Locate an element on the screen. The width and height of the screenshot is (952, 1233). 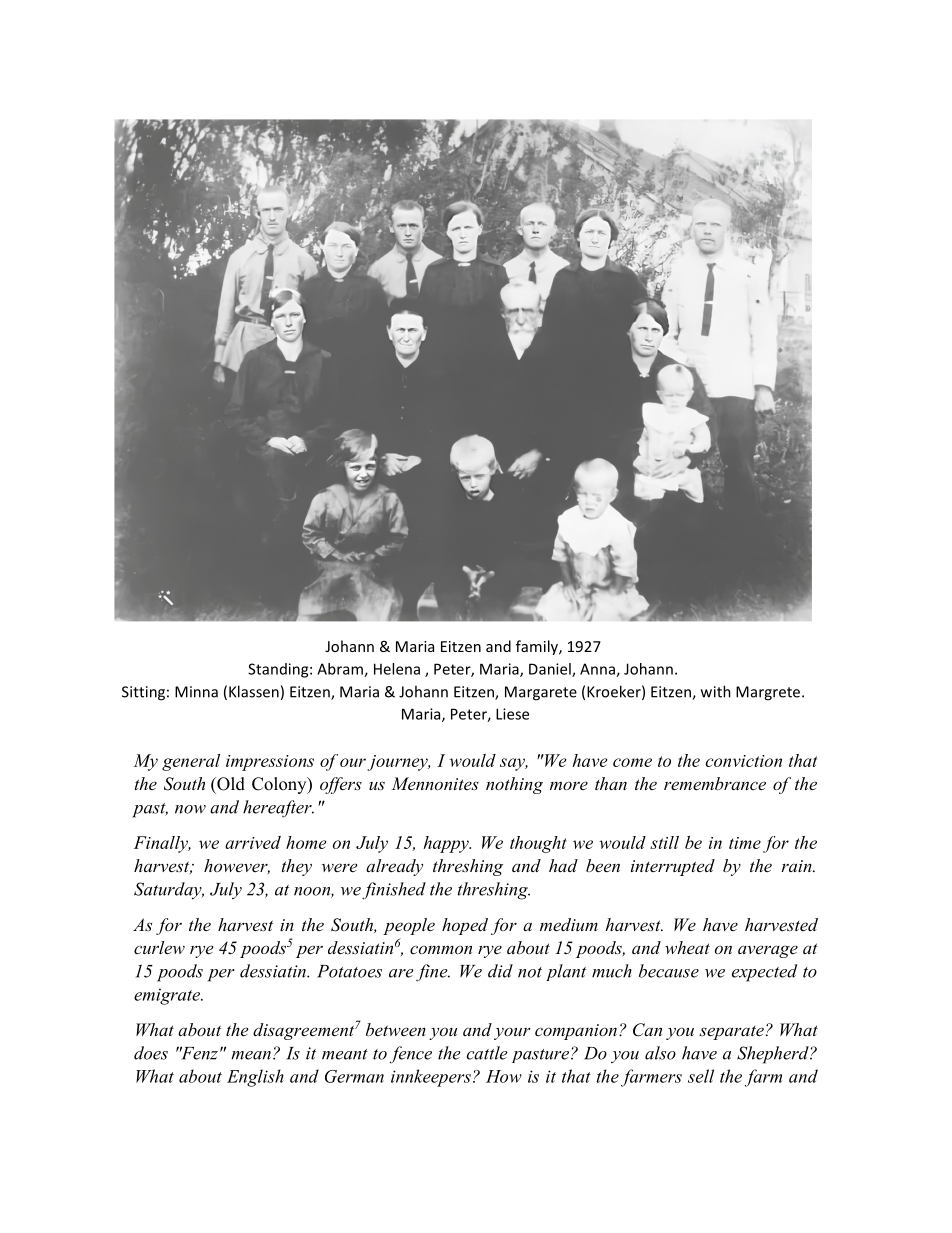
cattle is located at coordinates (487, 1053).
